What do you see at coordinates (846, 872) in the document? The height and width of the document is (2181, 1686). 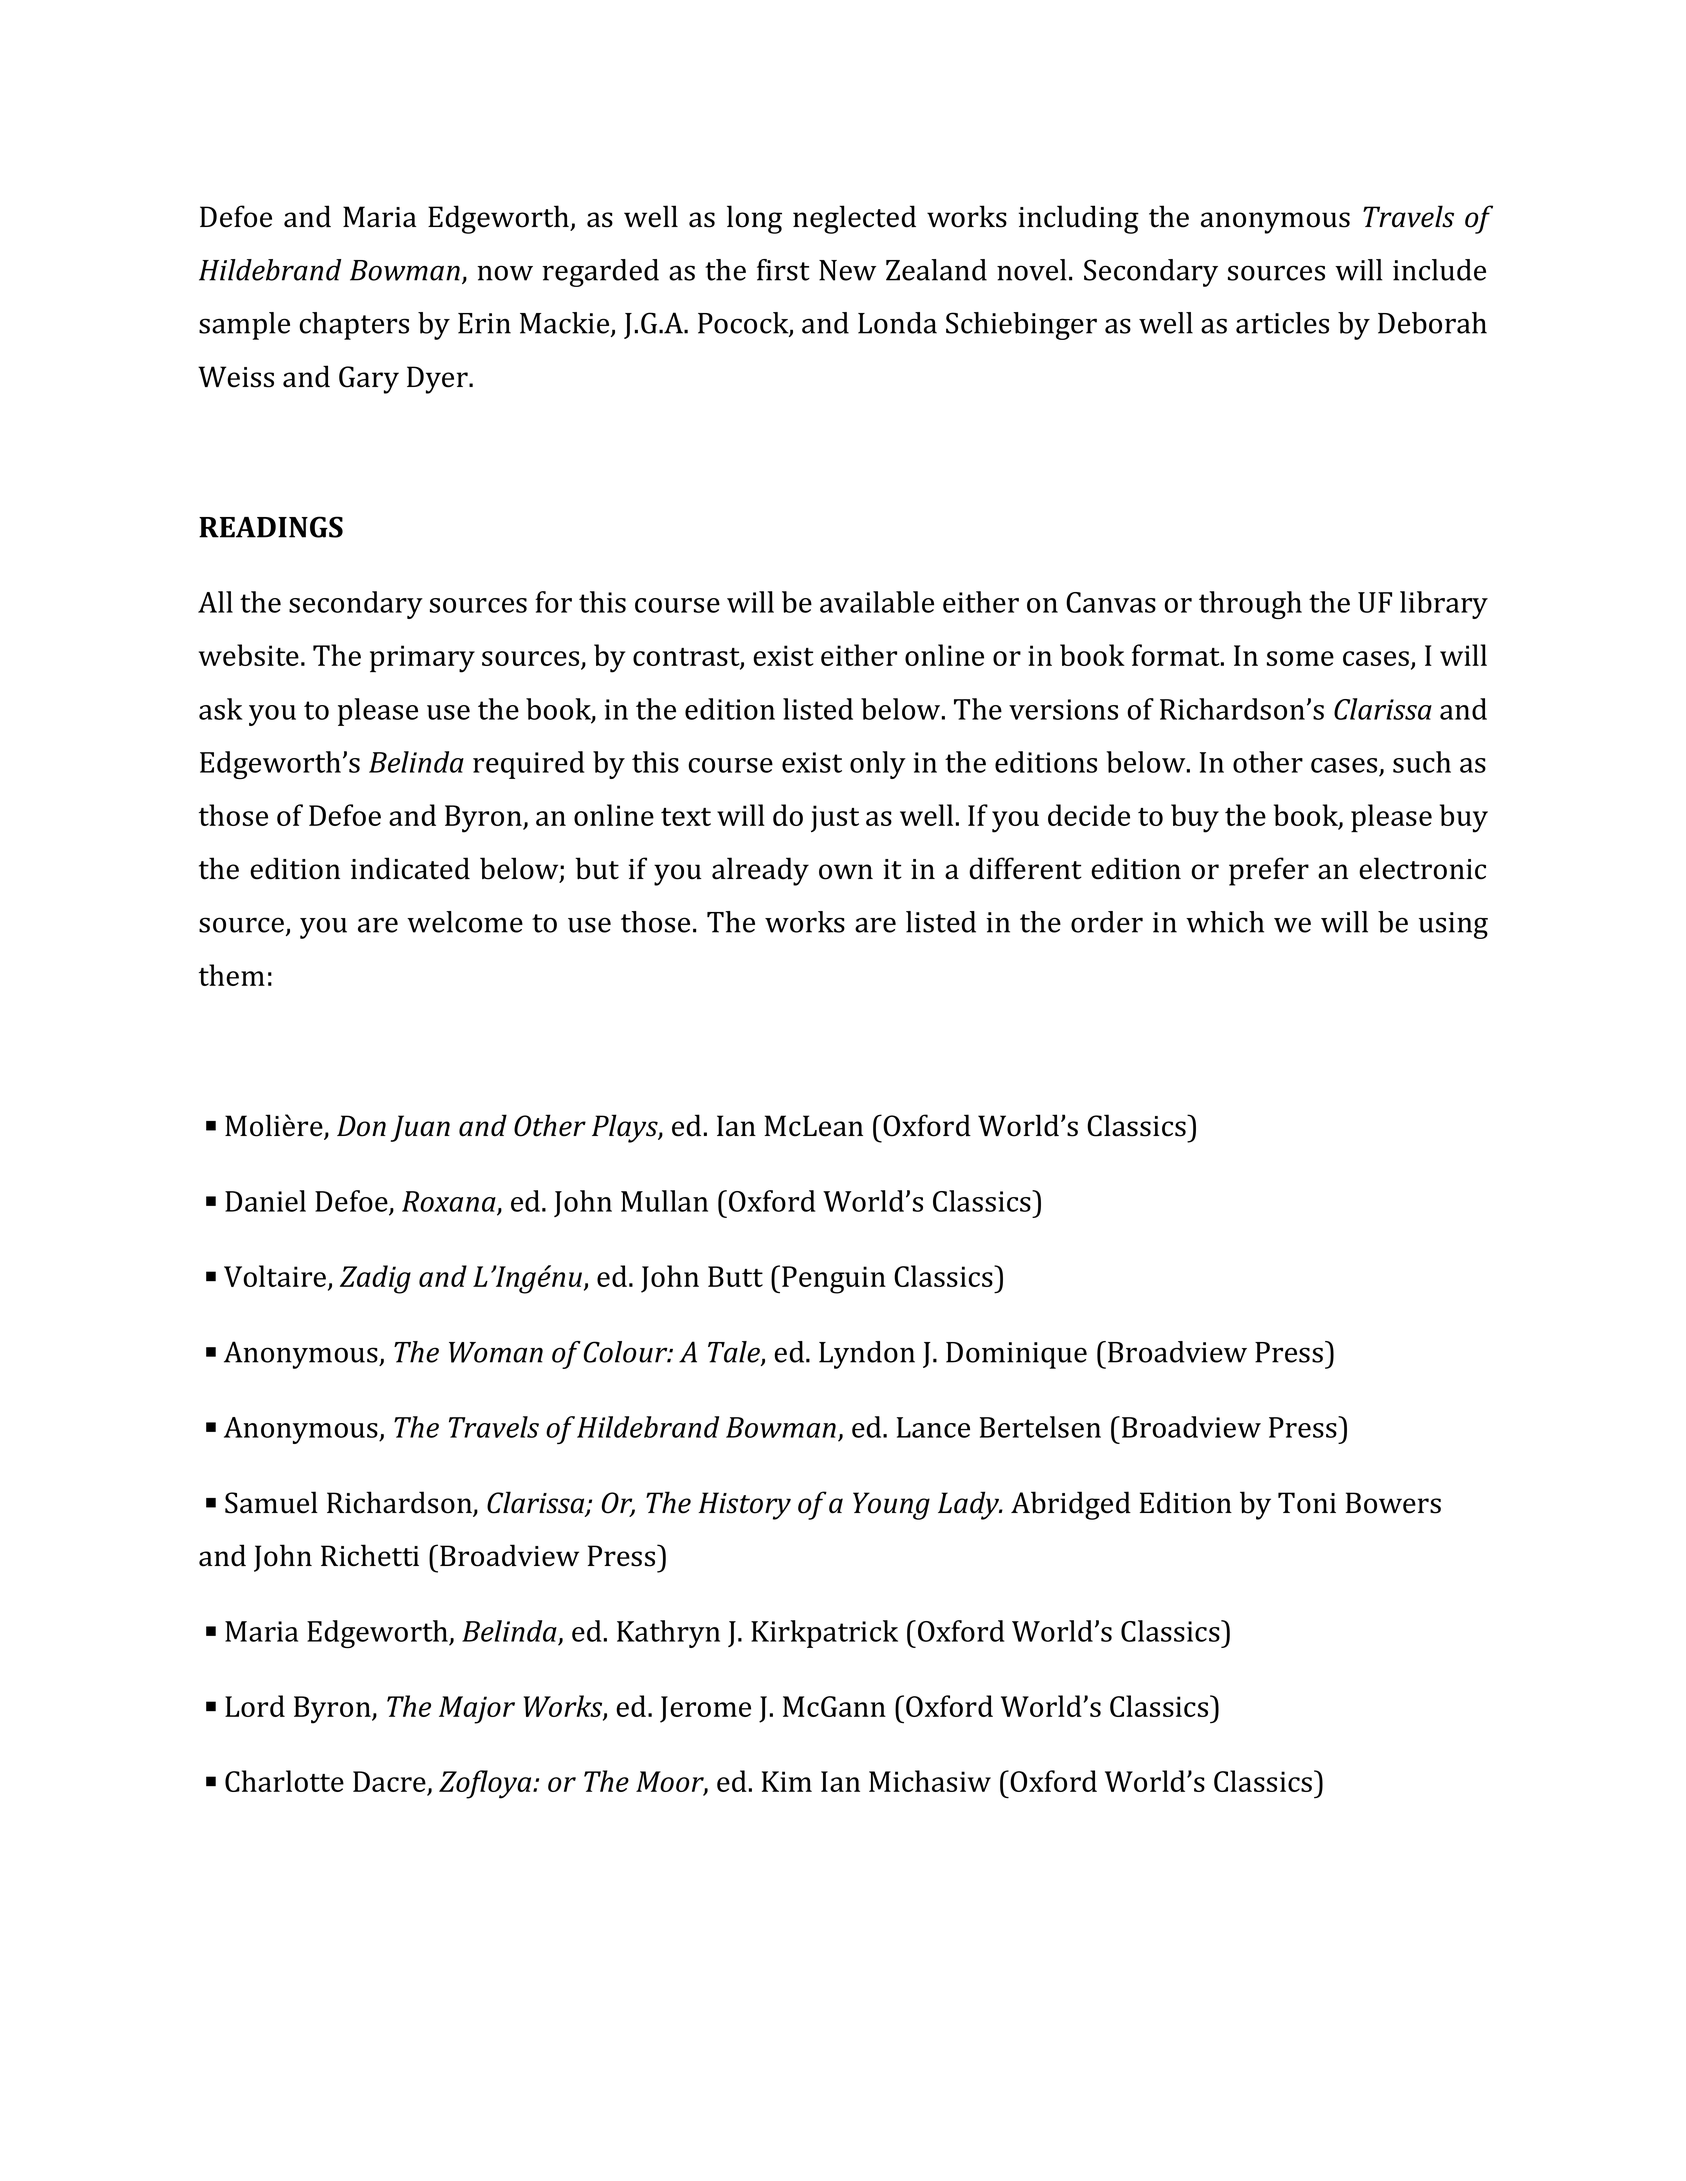 I see `own` at bounding box center [846, 872].
